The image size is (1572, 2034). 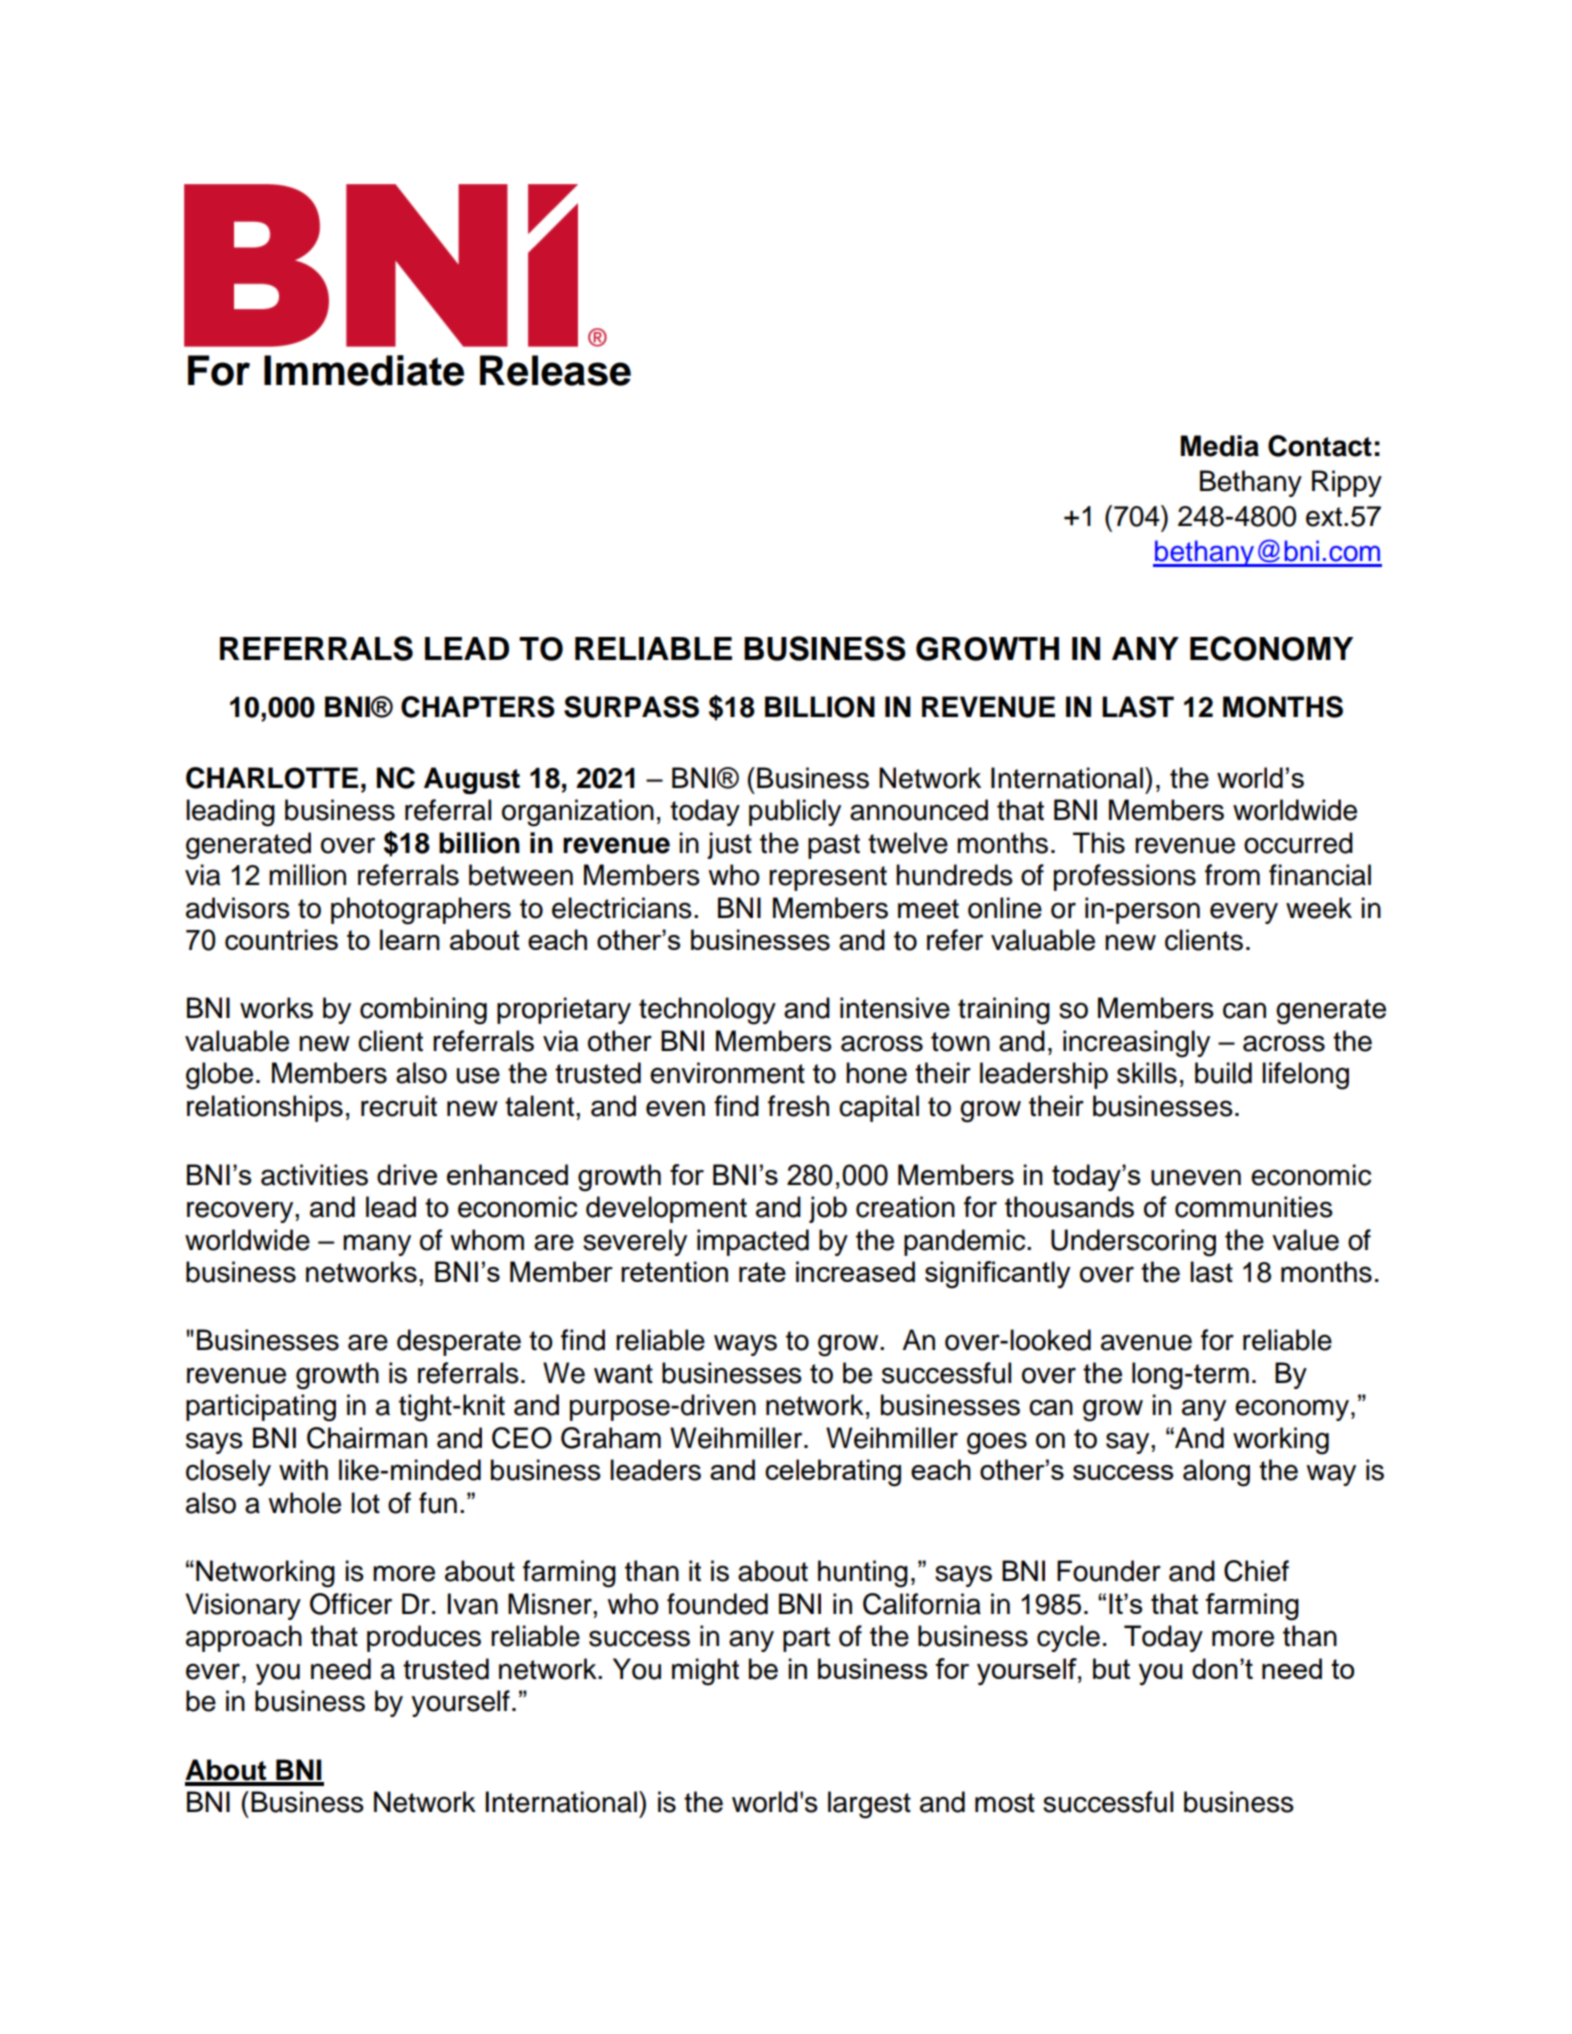 What do you see at coordinates (798, 1106) in the screenshot?
I see `fresh` at bounding box center [798, 1106].
